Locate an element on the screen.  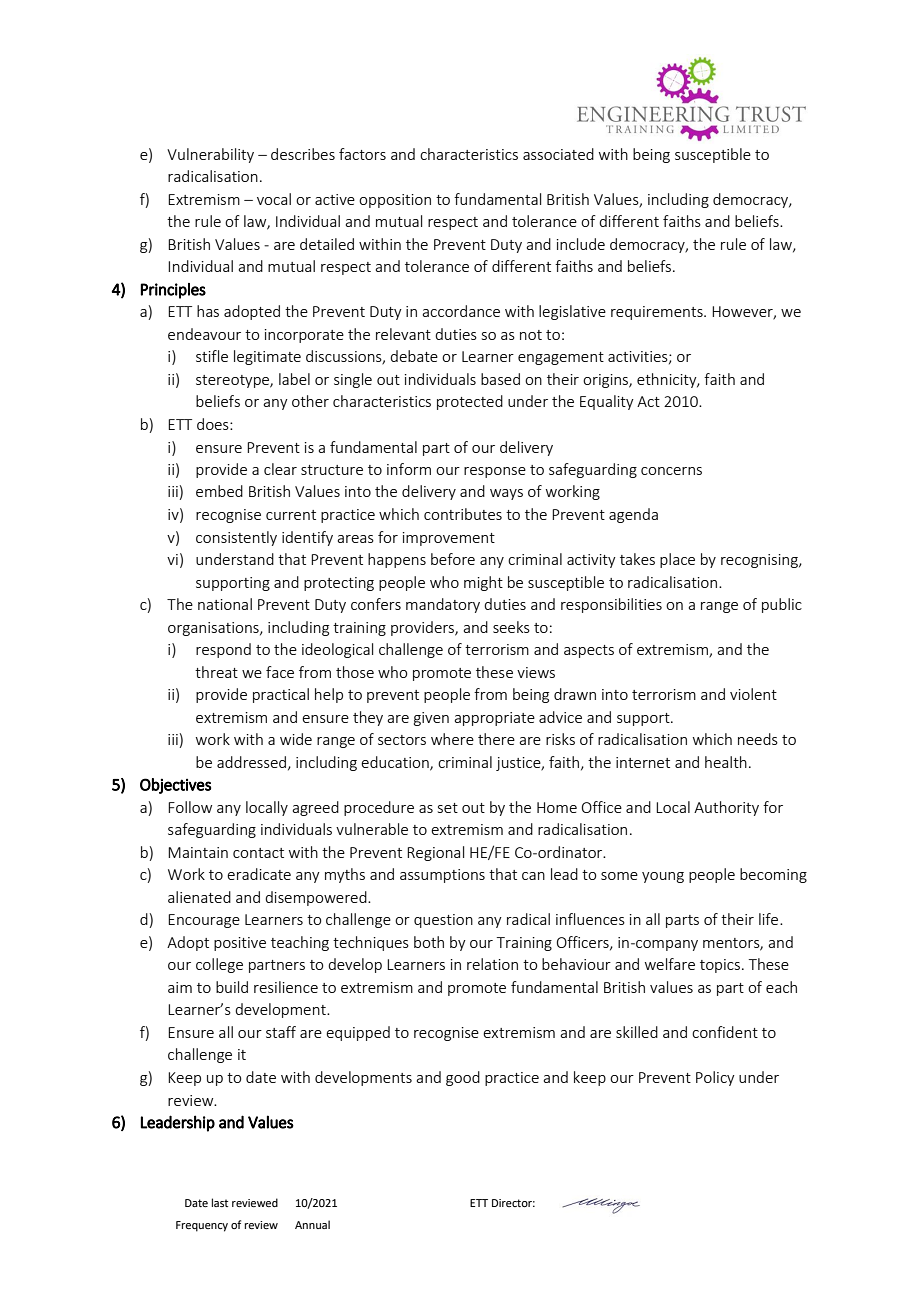
relation is located at coordinates (492, 964).
